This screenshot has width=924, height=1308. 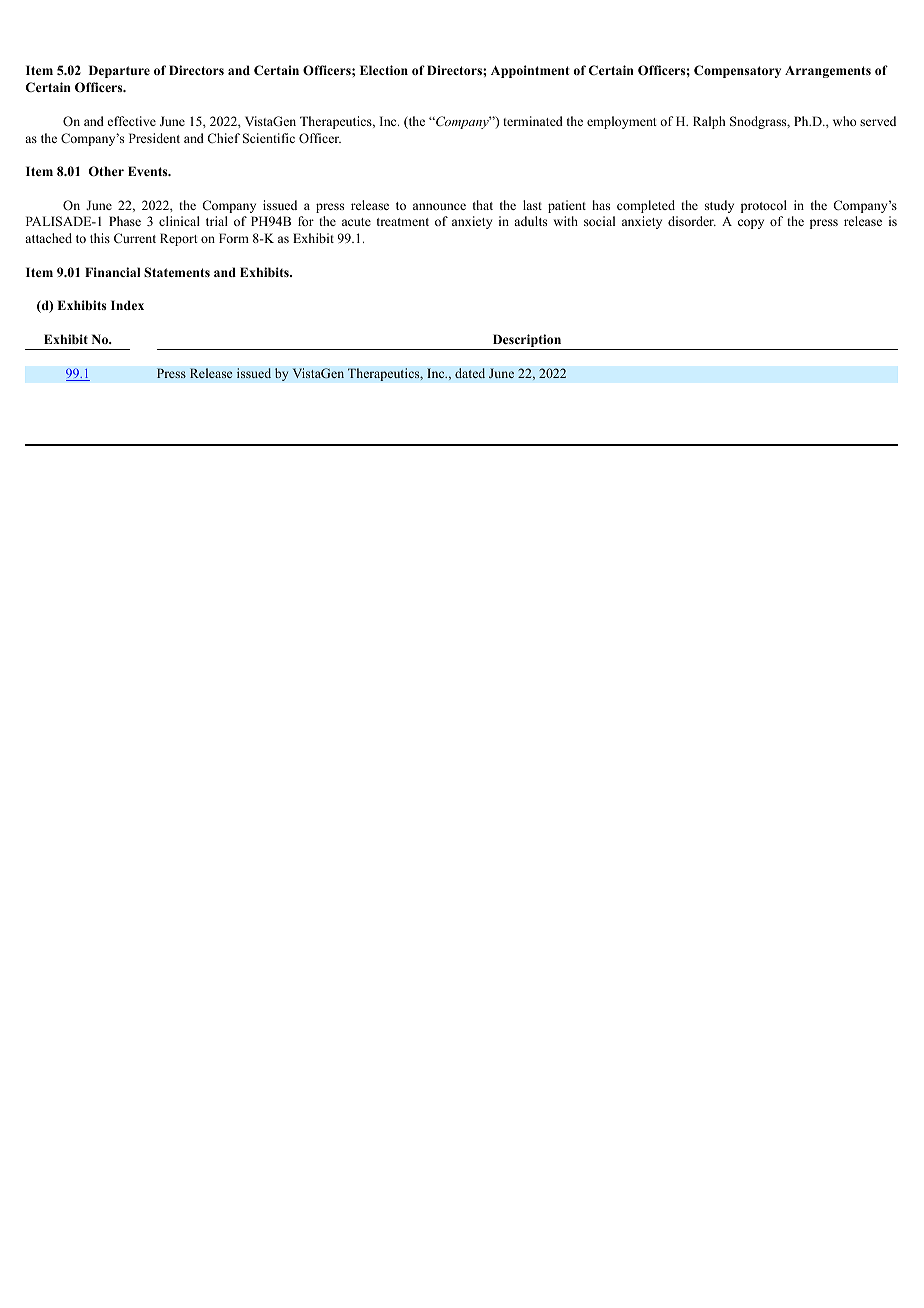 I want to click on copy, so click(x=751, y=224).
